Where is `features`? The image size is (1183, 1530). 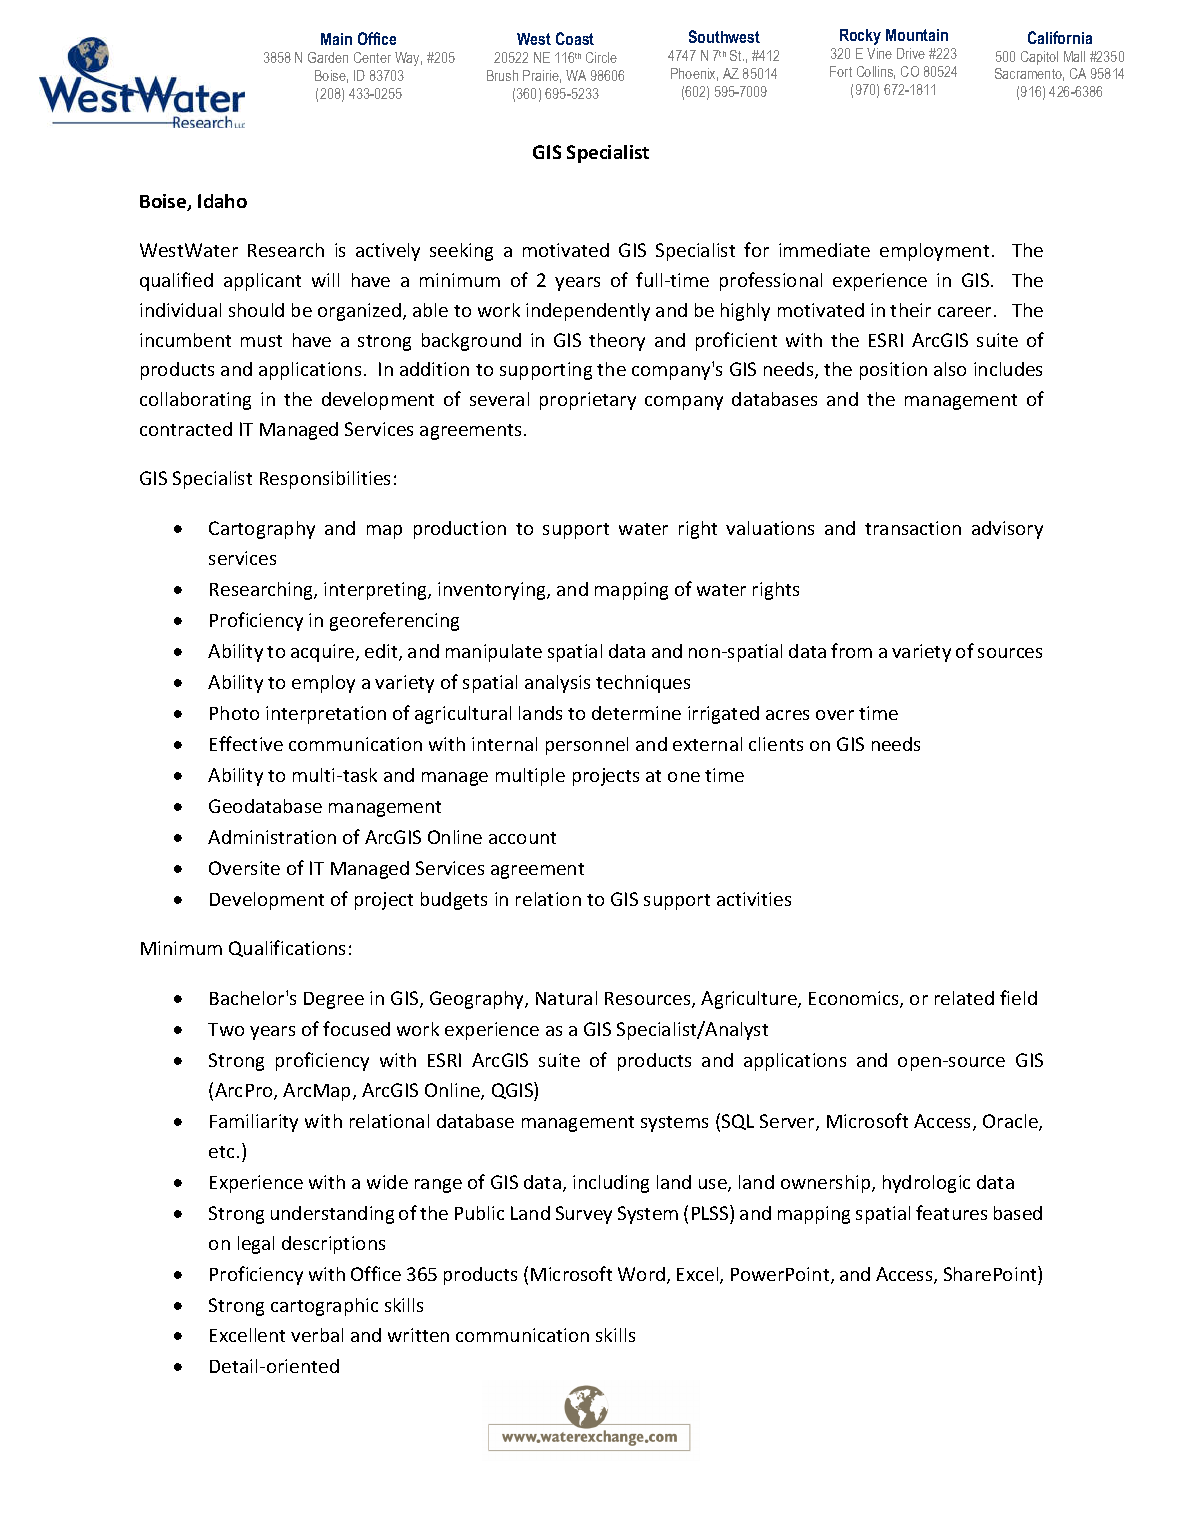
features is located at coordinates (951, 1212).
